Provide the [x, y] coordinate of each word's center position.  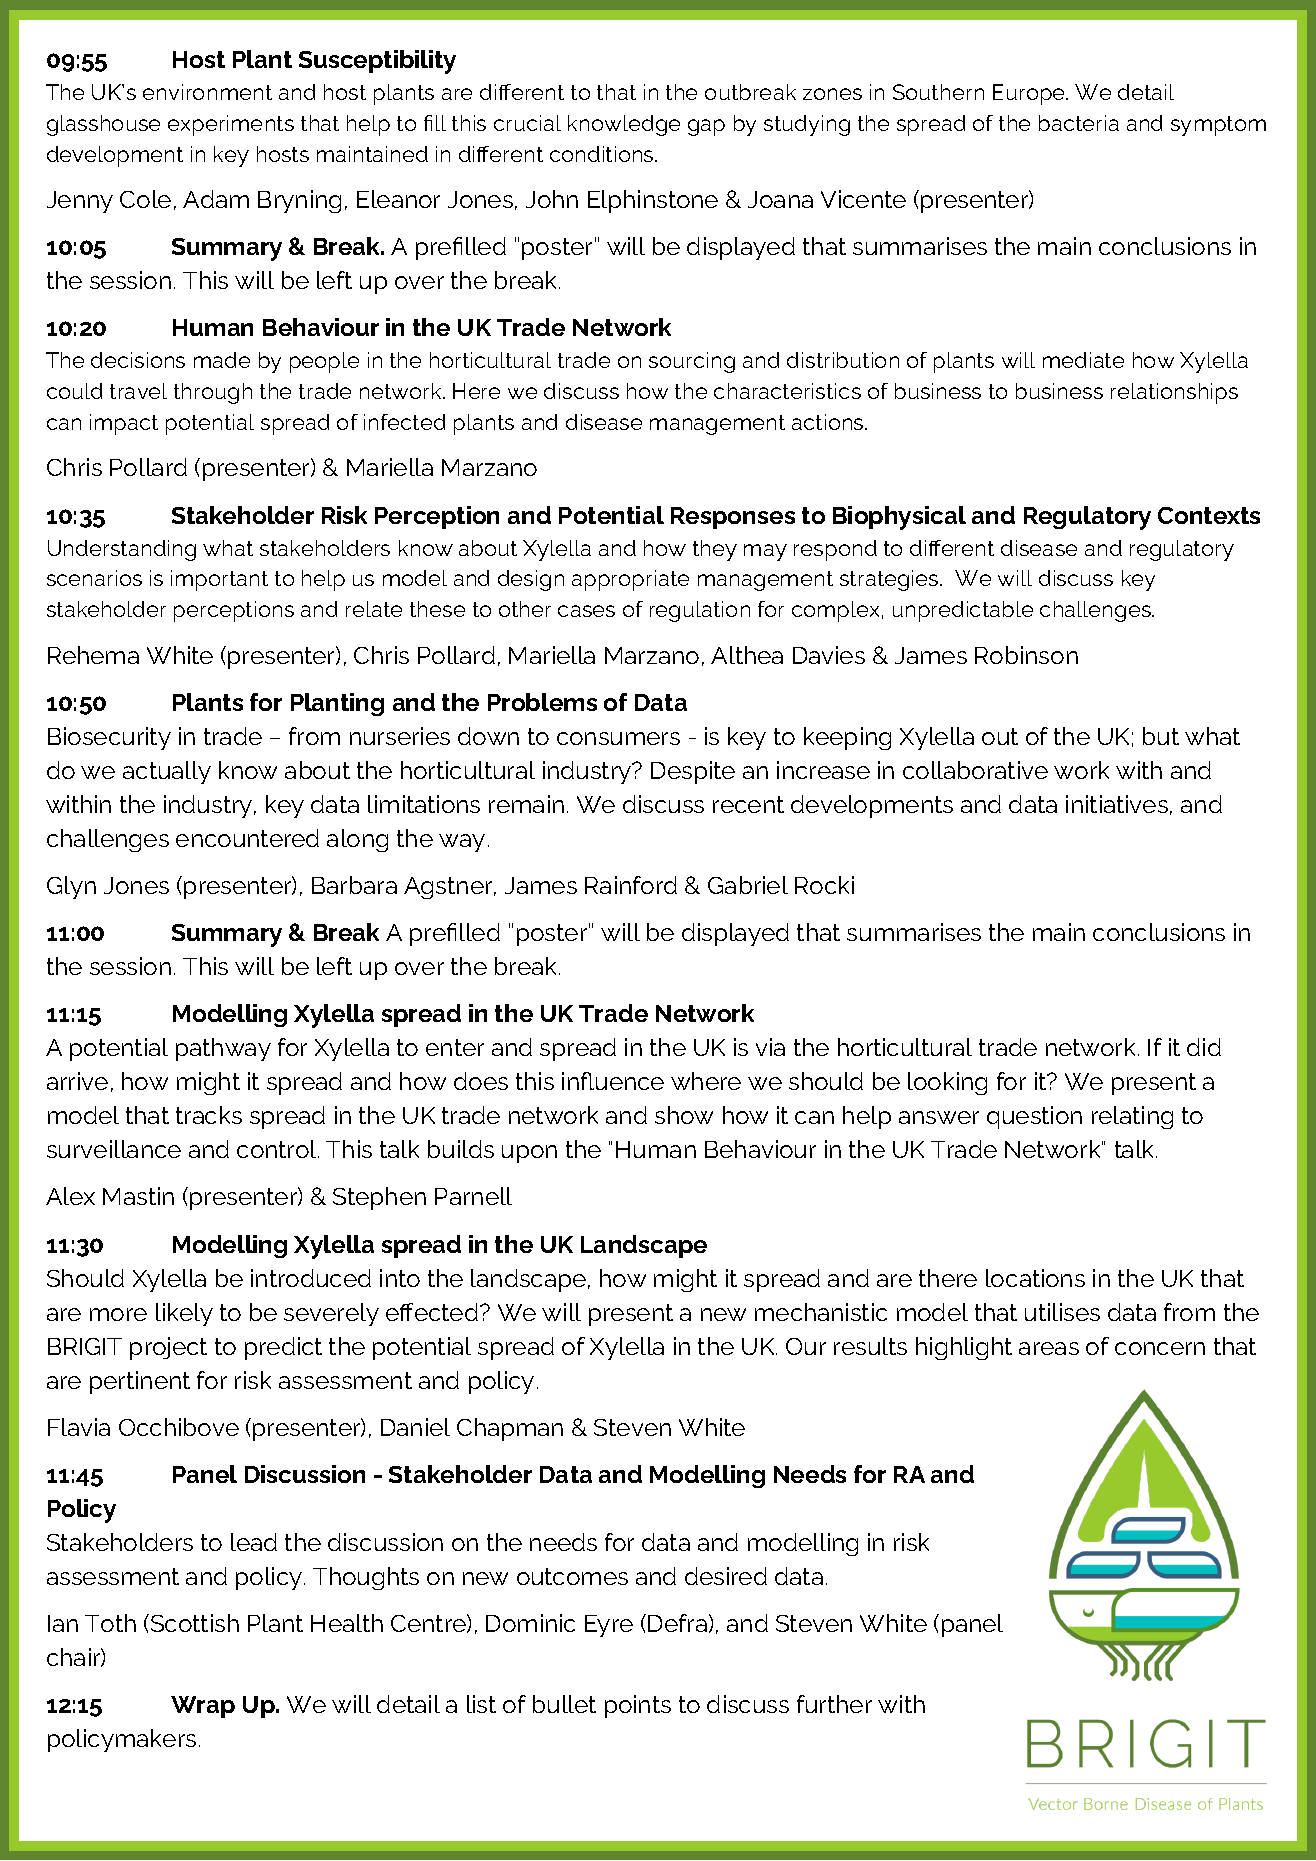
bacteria [1079, 123]
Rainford [631, 885]
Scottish [195, 1623]
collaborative [975, 770]
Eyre [609, 1626]
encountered [247, 838]
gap [706, 127]
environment [207, 92]
